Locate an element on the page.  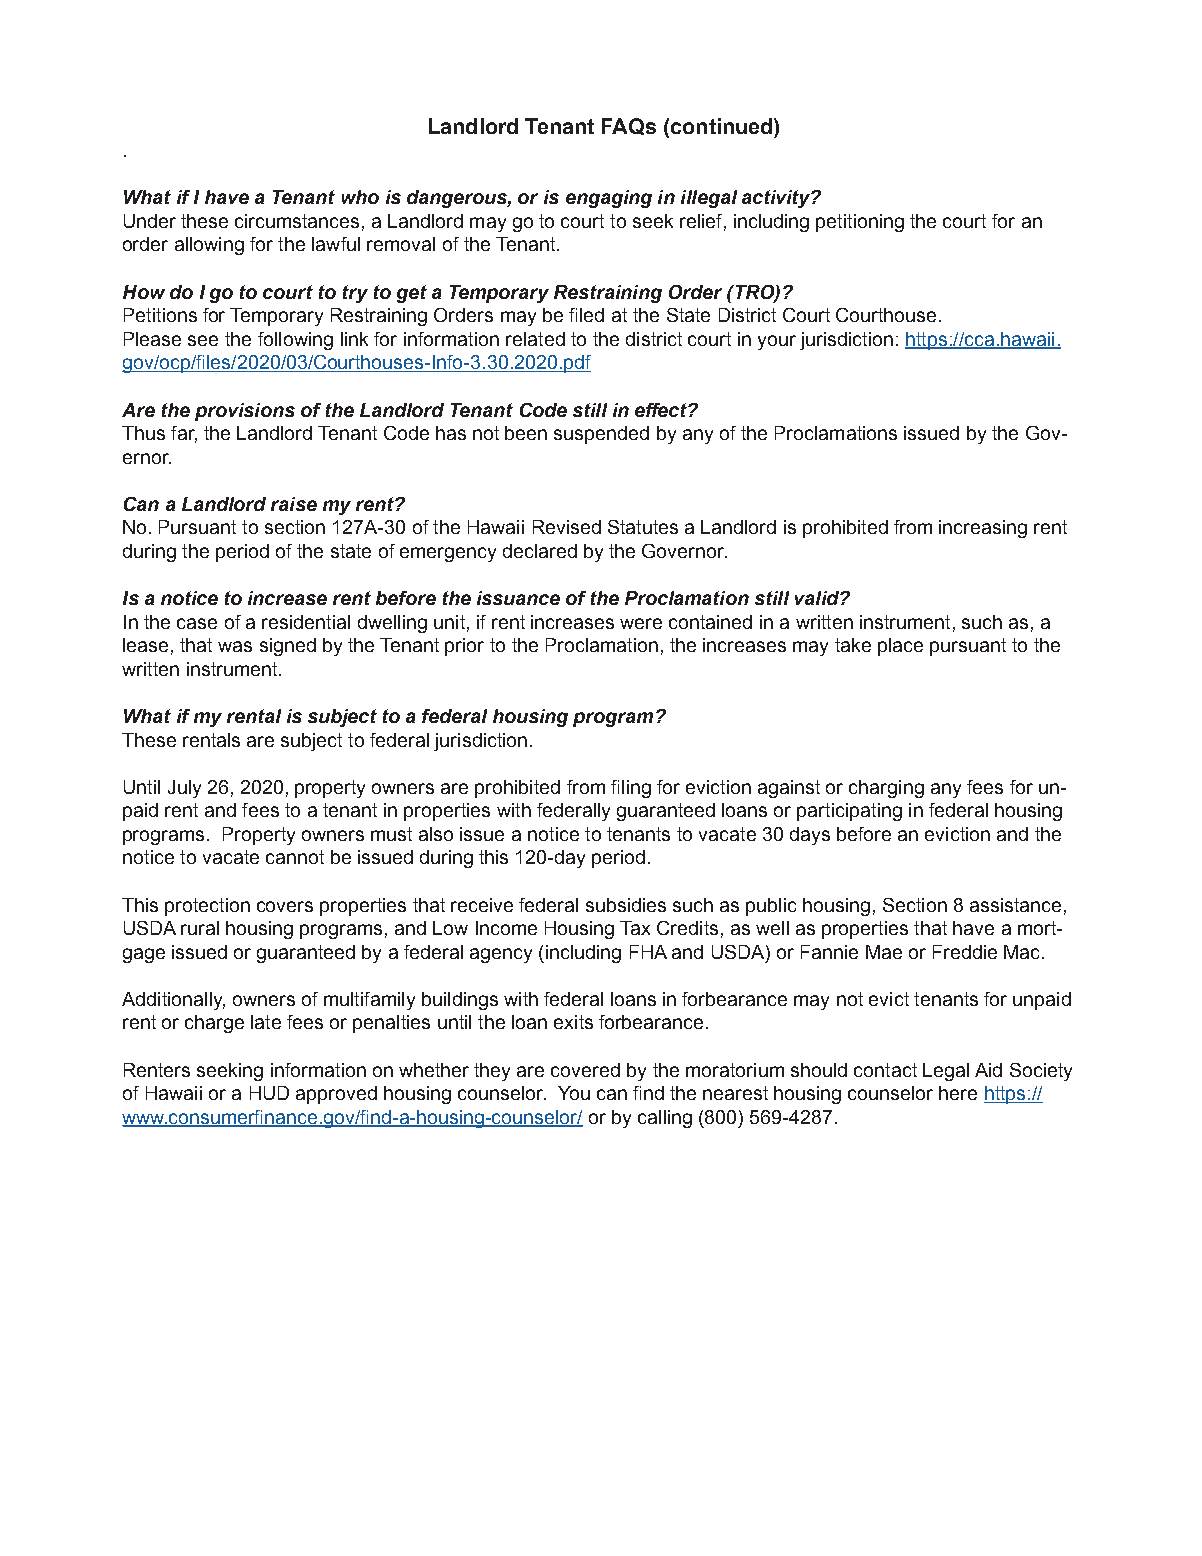
was is located at coordinates (235, 646).
